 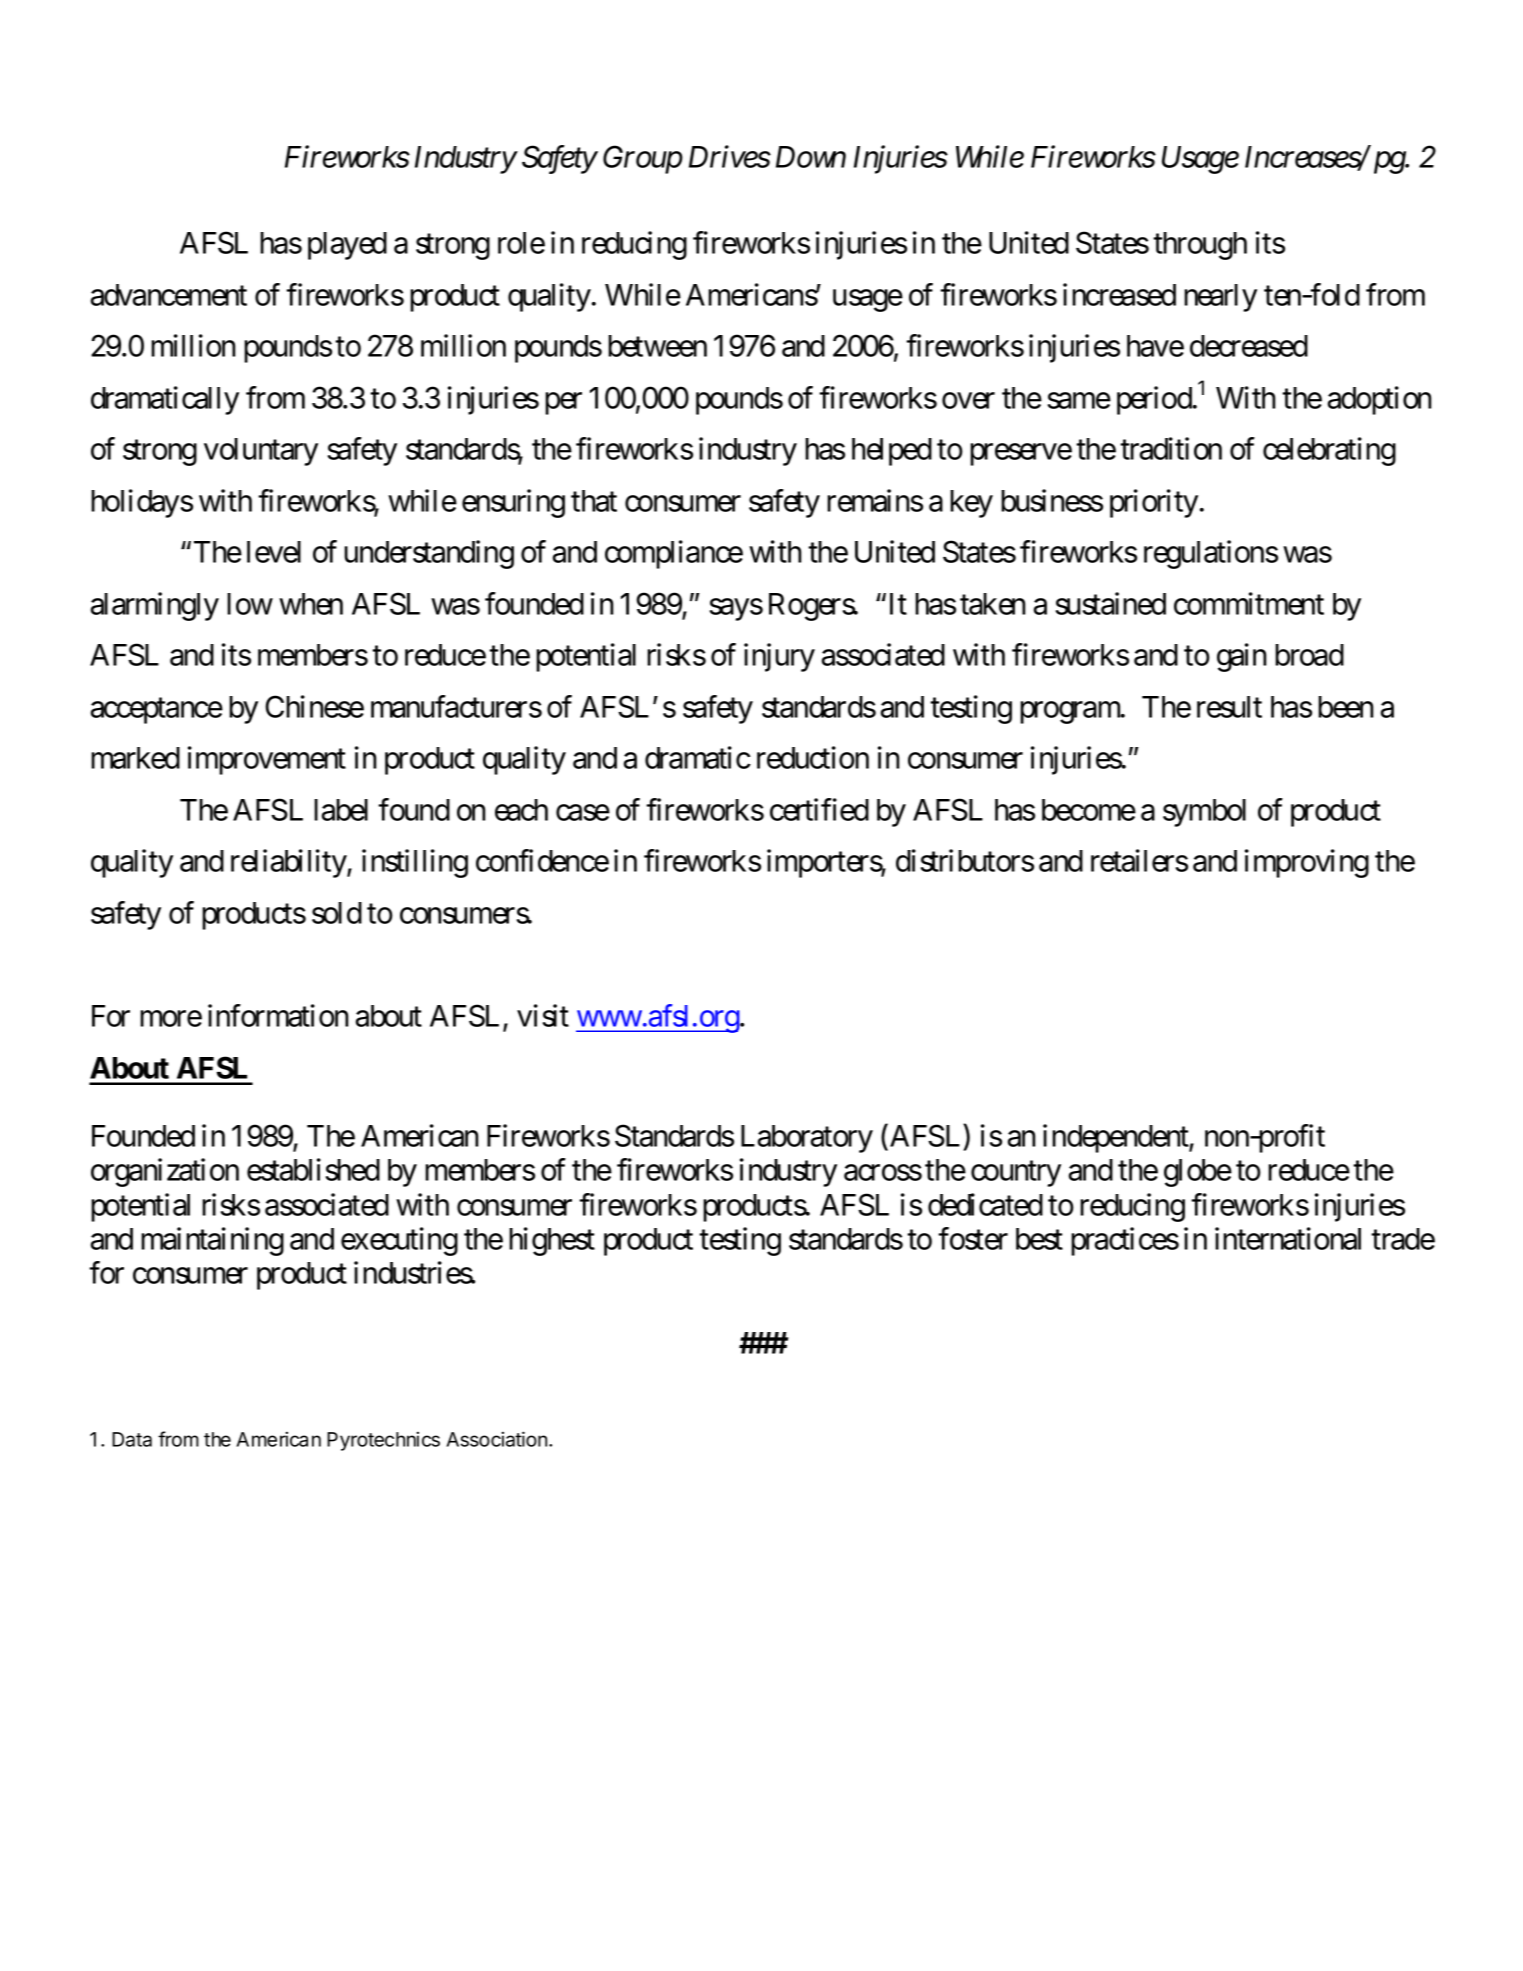 I want to click on injury, so click(x=779, y=657).
